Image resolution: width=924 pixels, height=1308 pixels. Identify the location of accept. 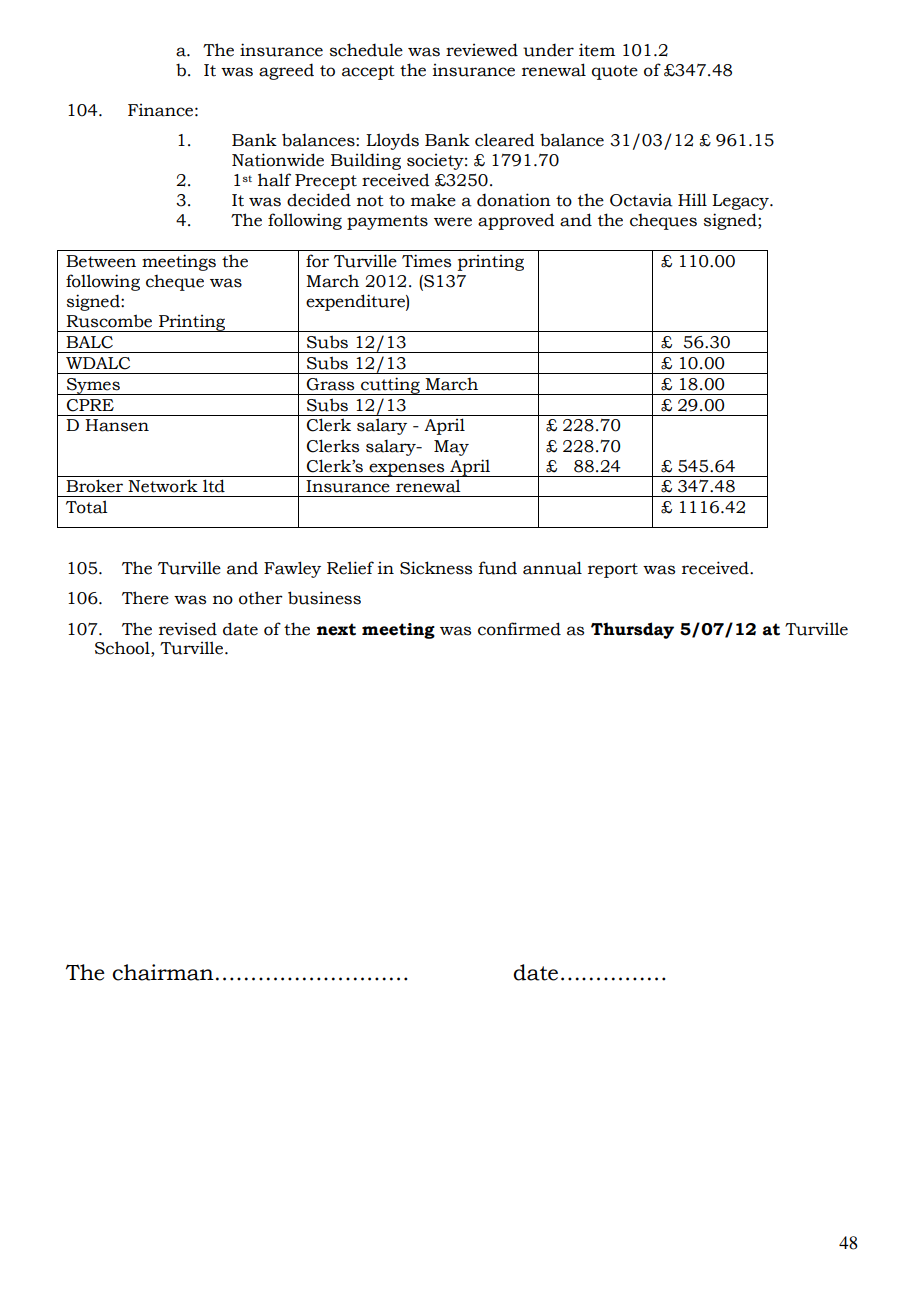
(368, 72).
